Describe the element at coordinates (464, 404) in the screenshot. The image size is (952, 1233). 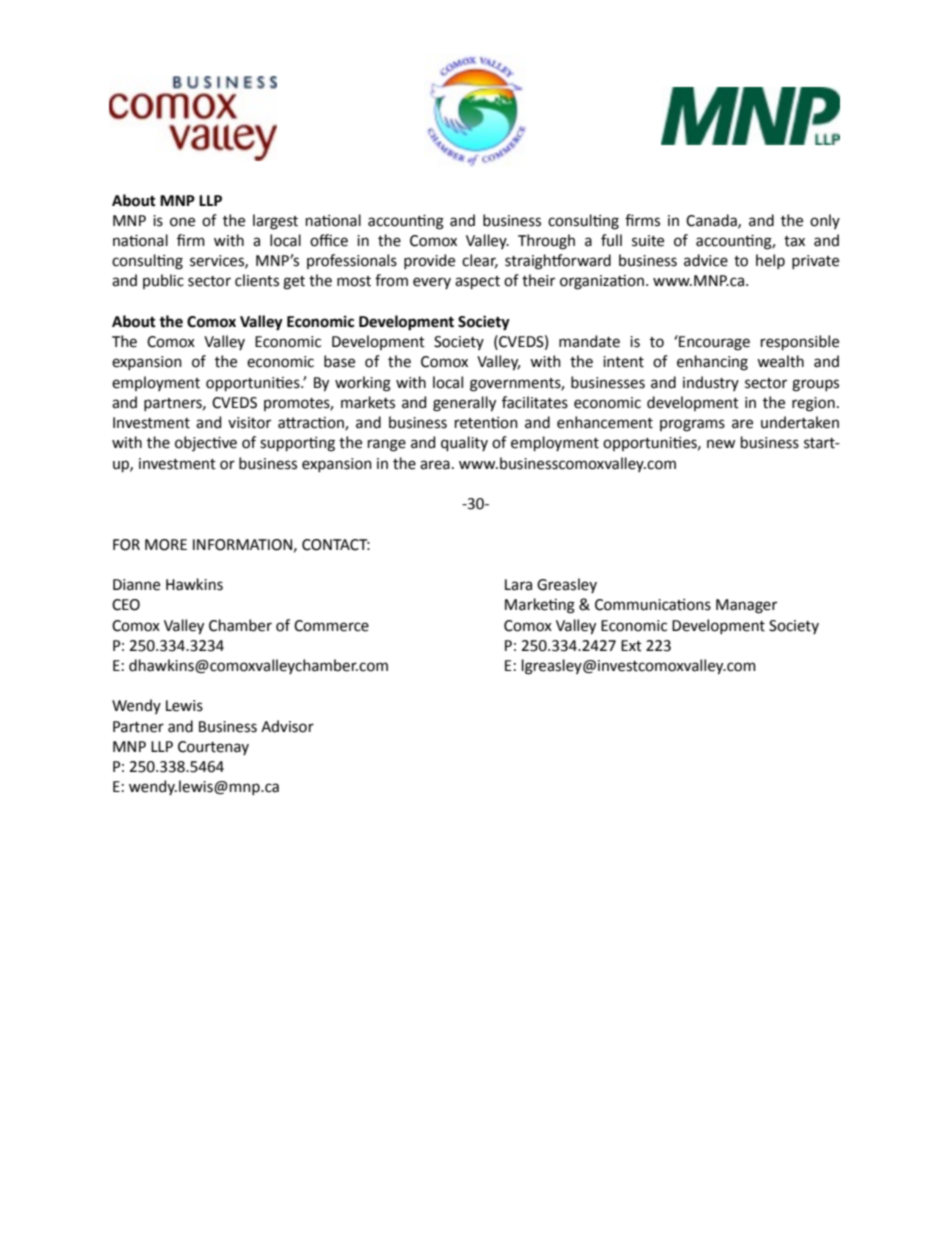
I see `generally` at that location.
